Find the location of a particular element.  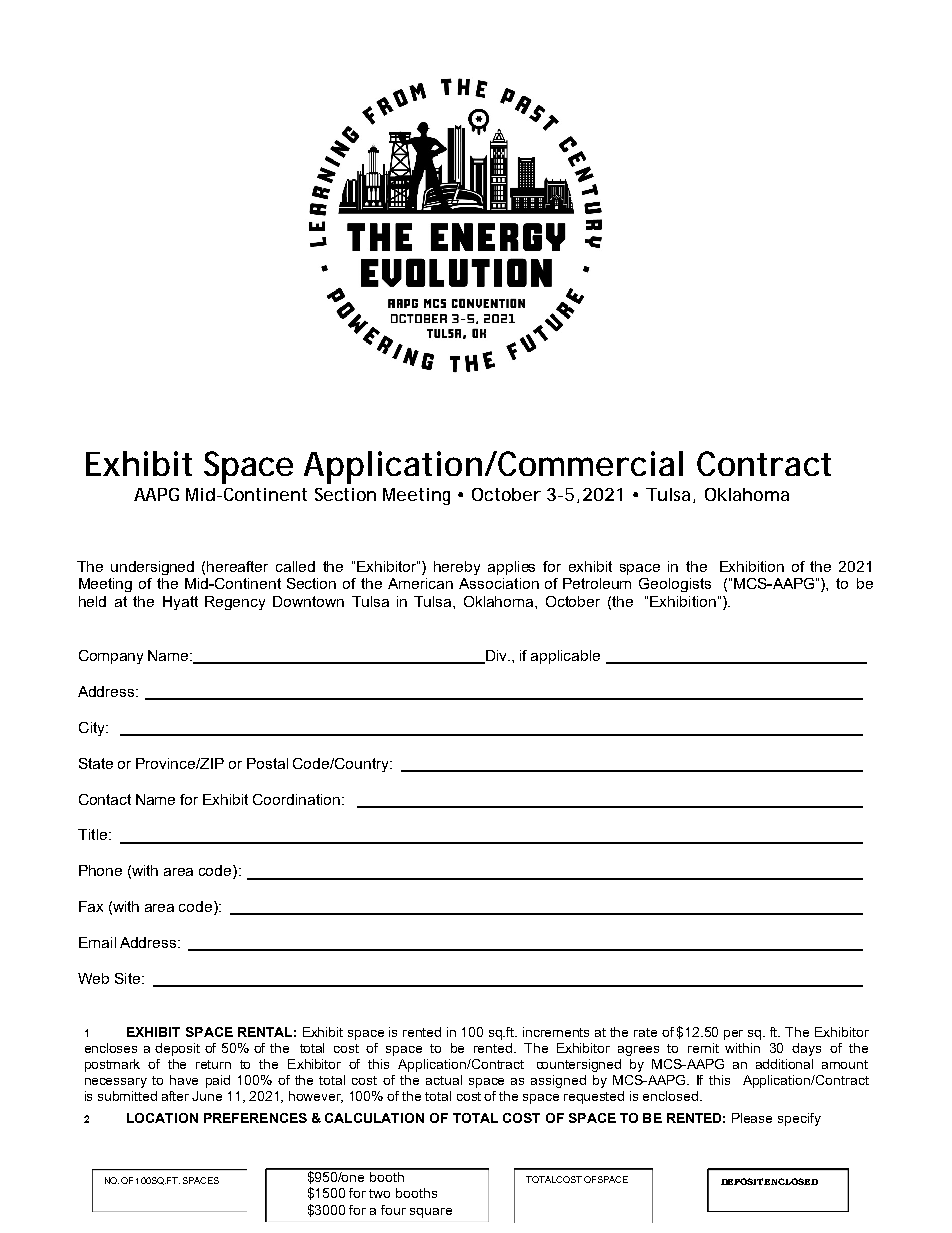

Please is located at coordinates (752, 1118).
